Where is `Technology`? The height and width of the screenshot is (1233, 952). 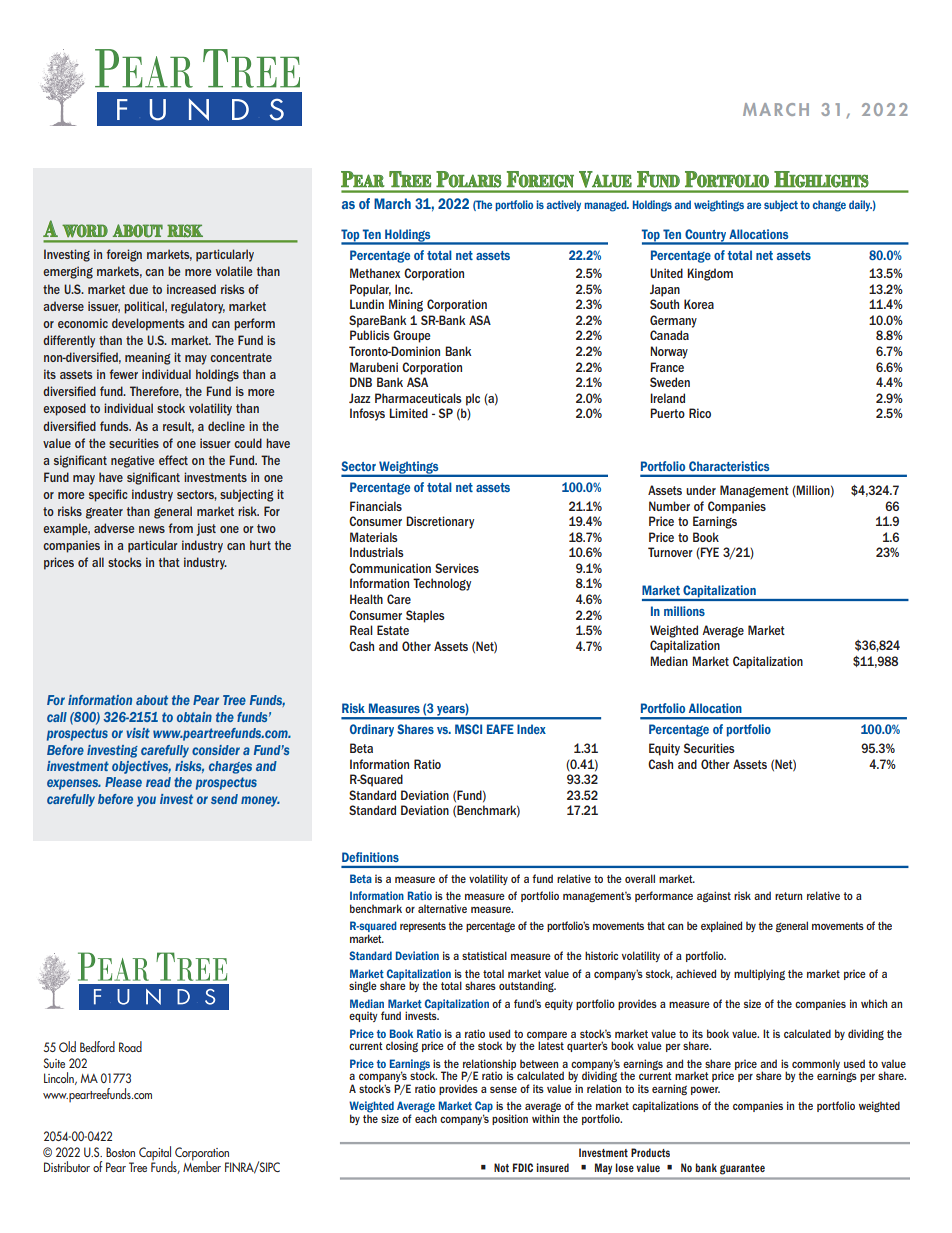 Technology is located at coordinates (442, 584).
